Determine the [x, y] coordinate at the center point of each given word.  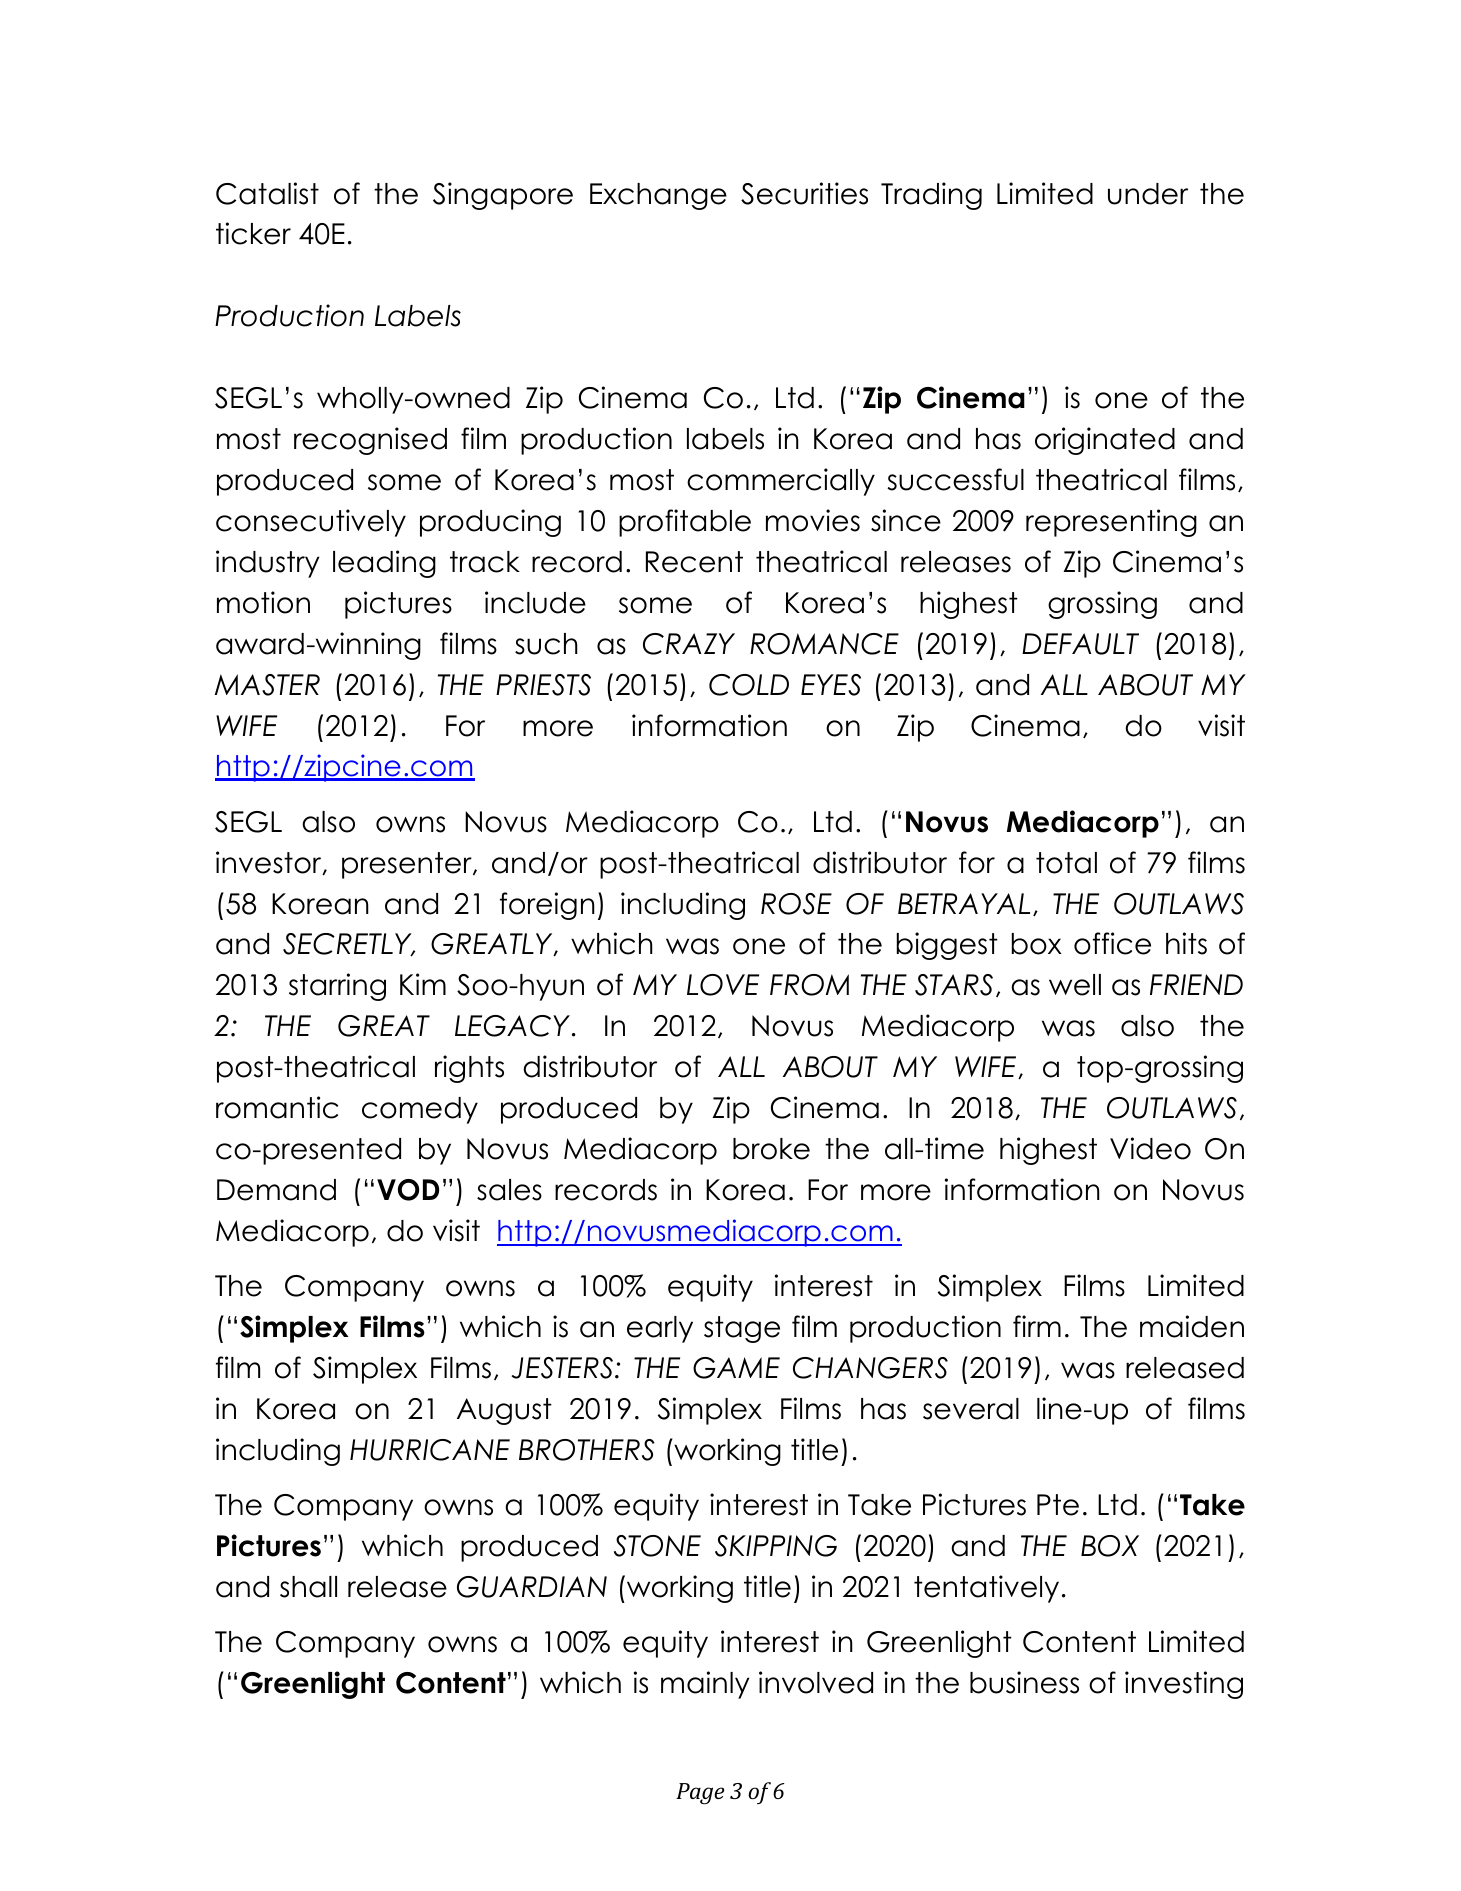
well [1075, 985]
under [1148, 194]
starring [337, 987]
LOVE [723, 985]
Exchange [658, 196]
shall [308, 1587]
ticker [253, 233]
